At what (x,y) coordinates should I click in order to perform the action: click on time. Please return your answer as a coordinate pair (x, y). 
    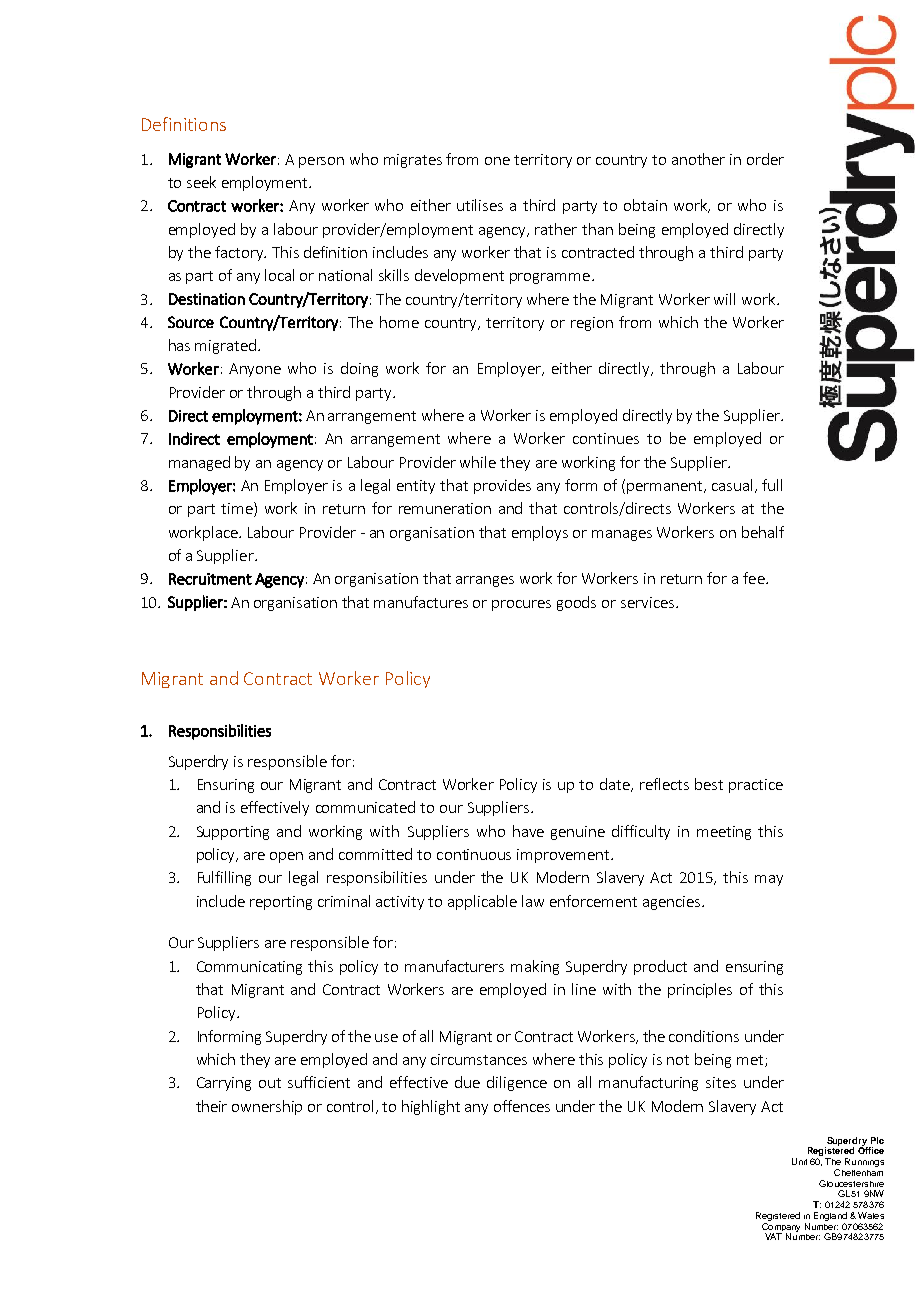
    Looking at the image, I should click on (238, 509).
